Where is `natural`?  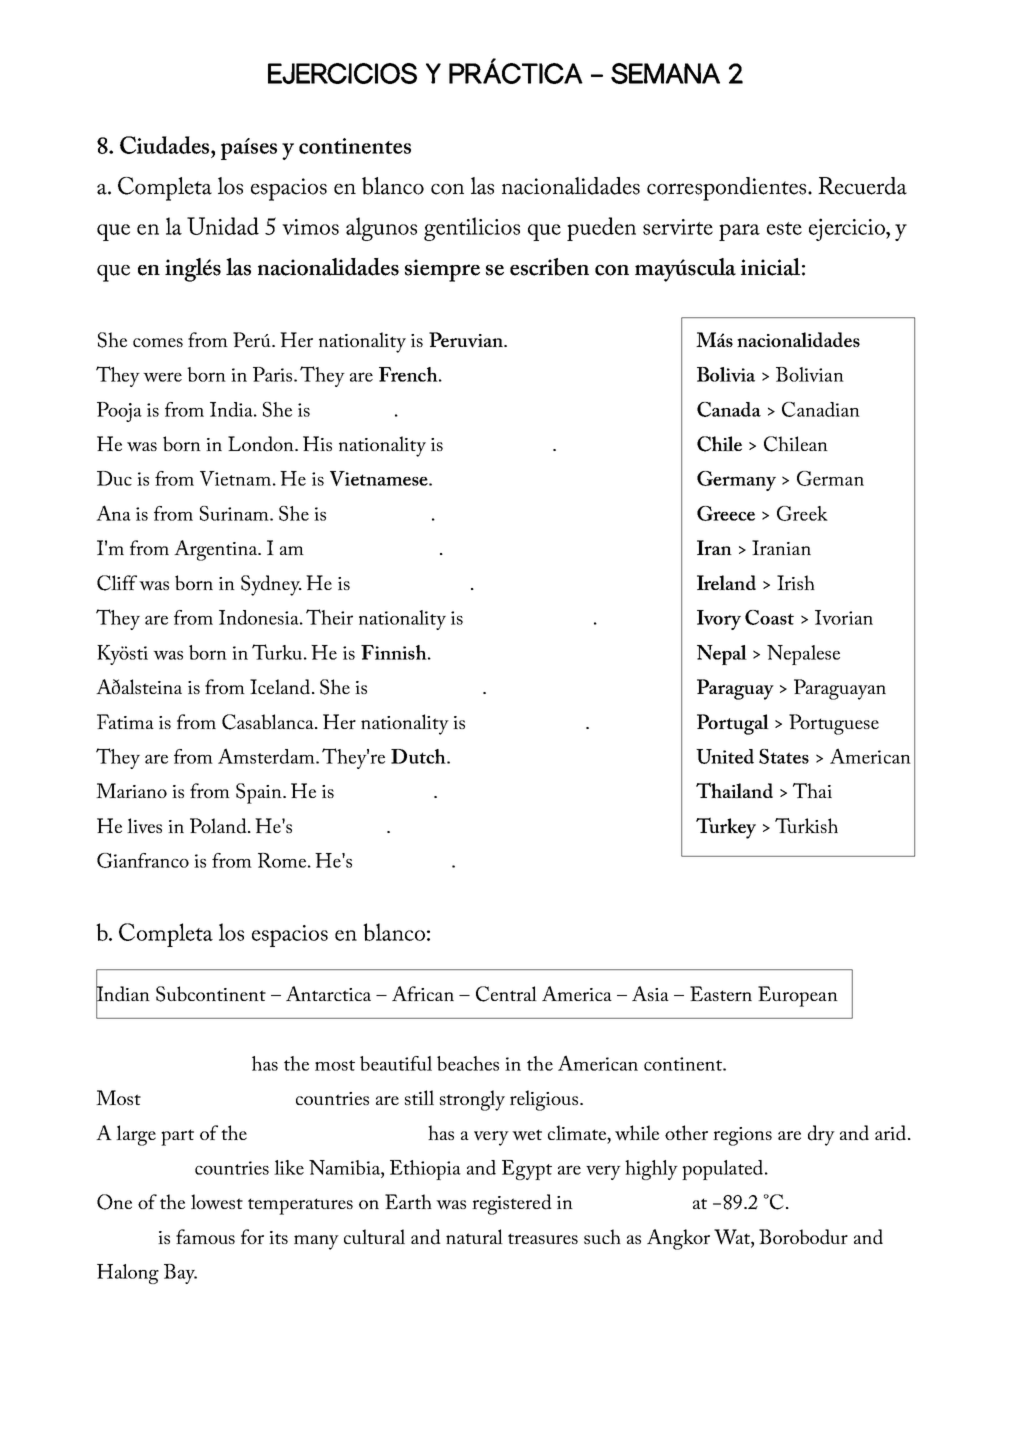 natural is located at coordinates (474, 1236).
